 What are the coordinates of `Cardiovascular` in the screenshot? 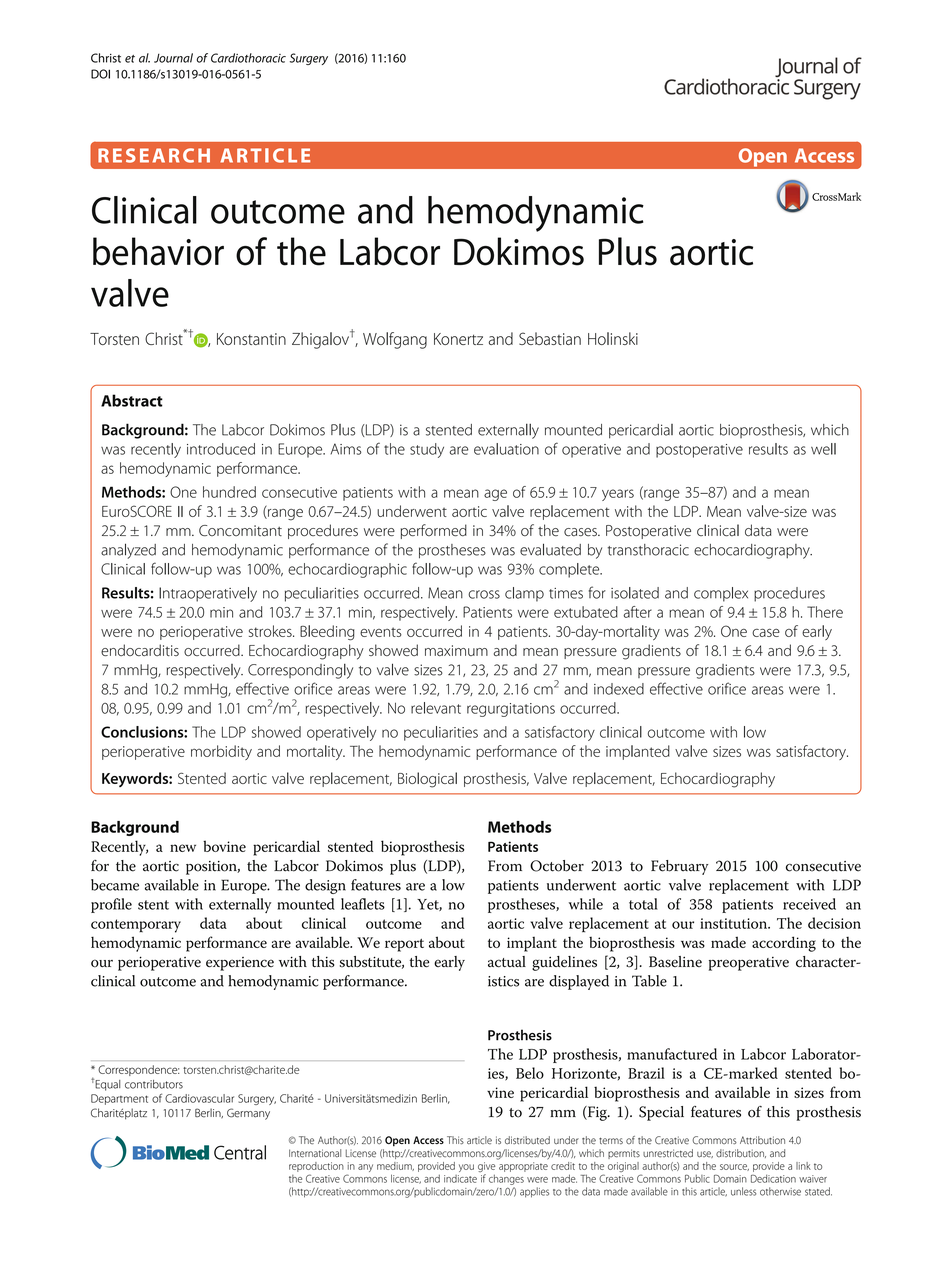 It's located at (199, 1098).
